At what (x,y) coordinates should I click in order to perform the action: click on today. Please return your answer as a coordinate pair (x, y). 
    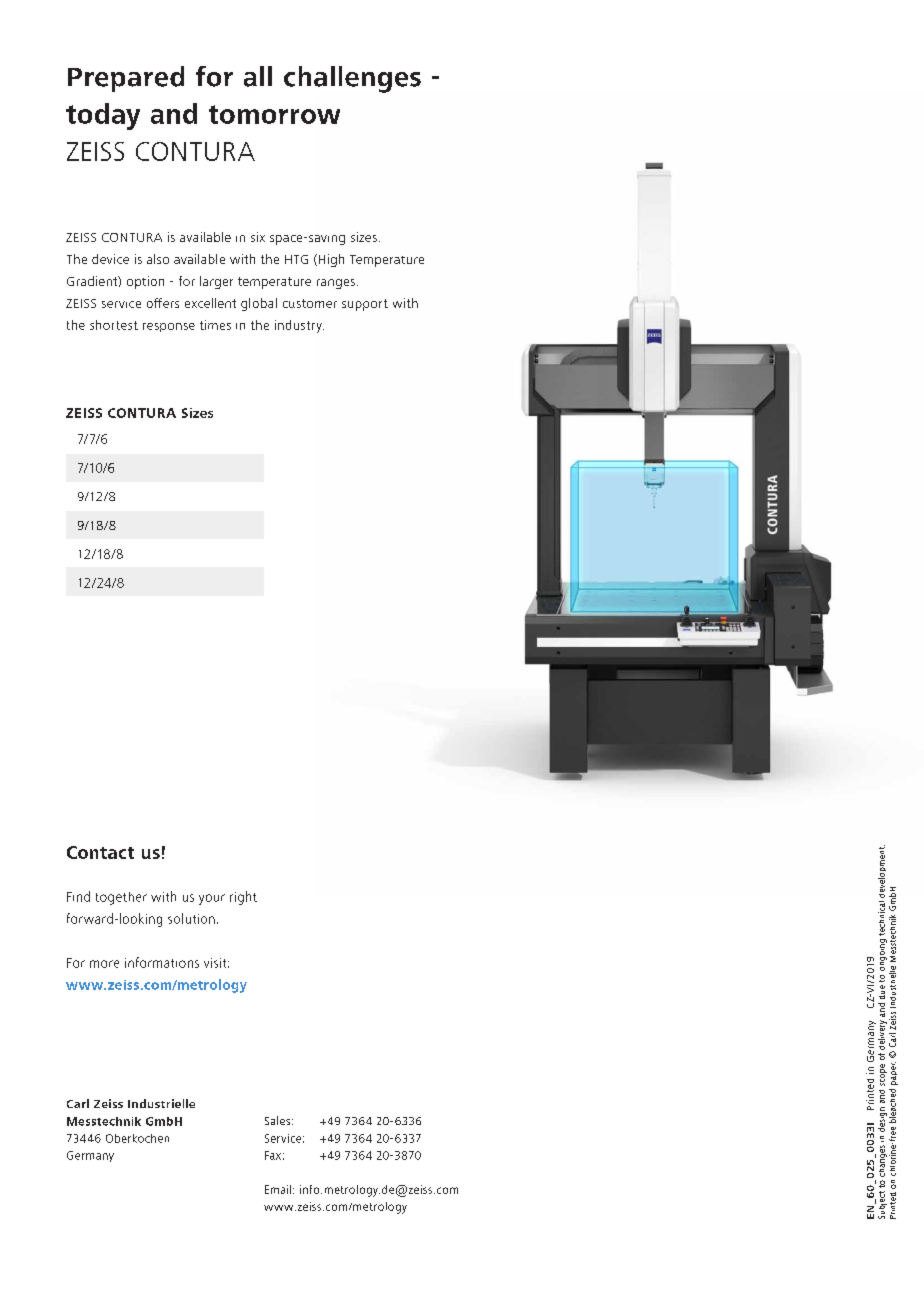
    Looking at the image, I should click on (103, 116).
